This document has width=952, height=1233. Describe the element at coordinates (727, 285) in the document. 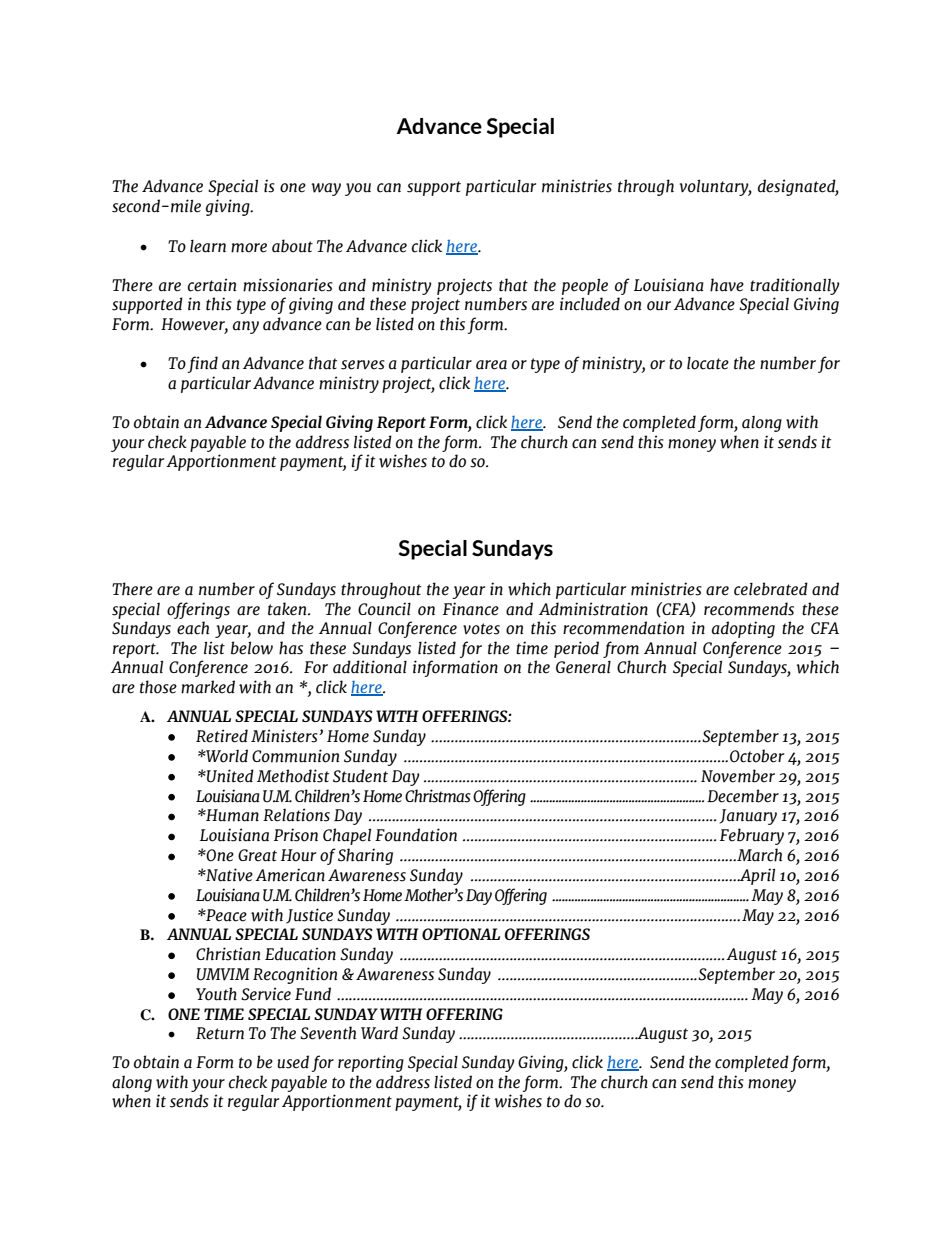

I see `have` at that location.
